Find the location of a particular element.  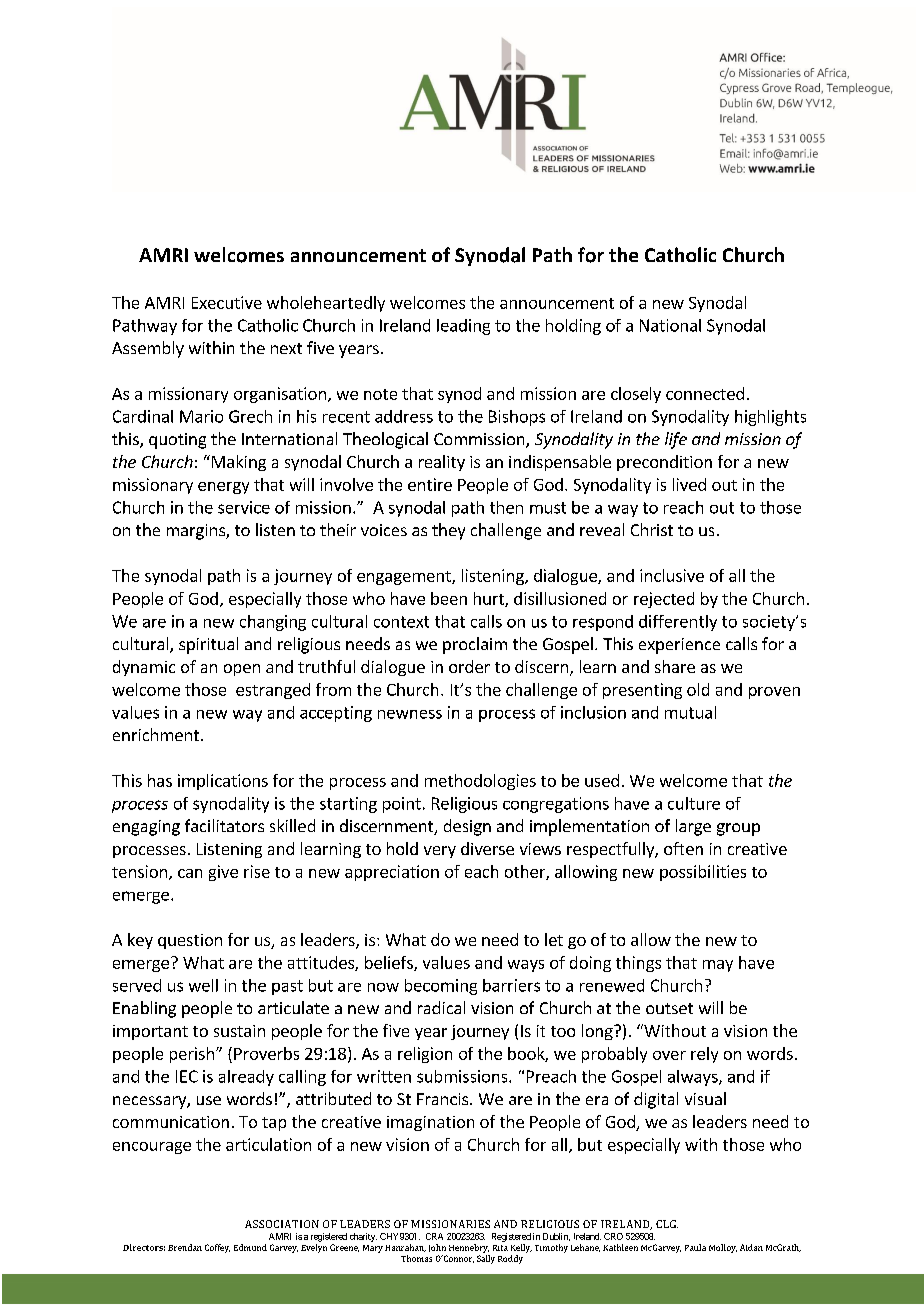

connected is located at coordinates (705, 393).
